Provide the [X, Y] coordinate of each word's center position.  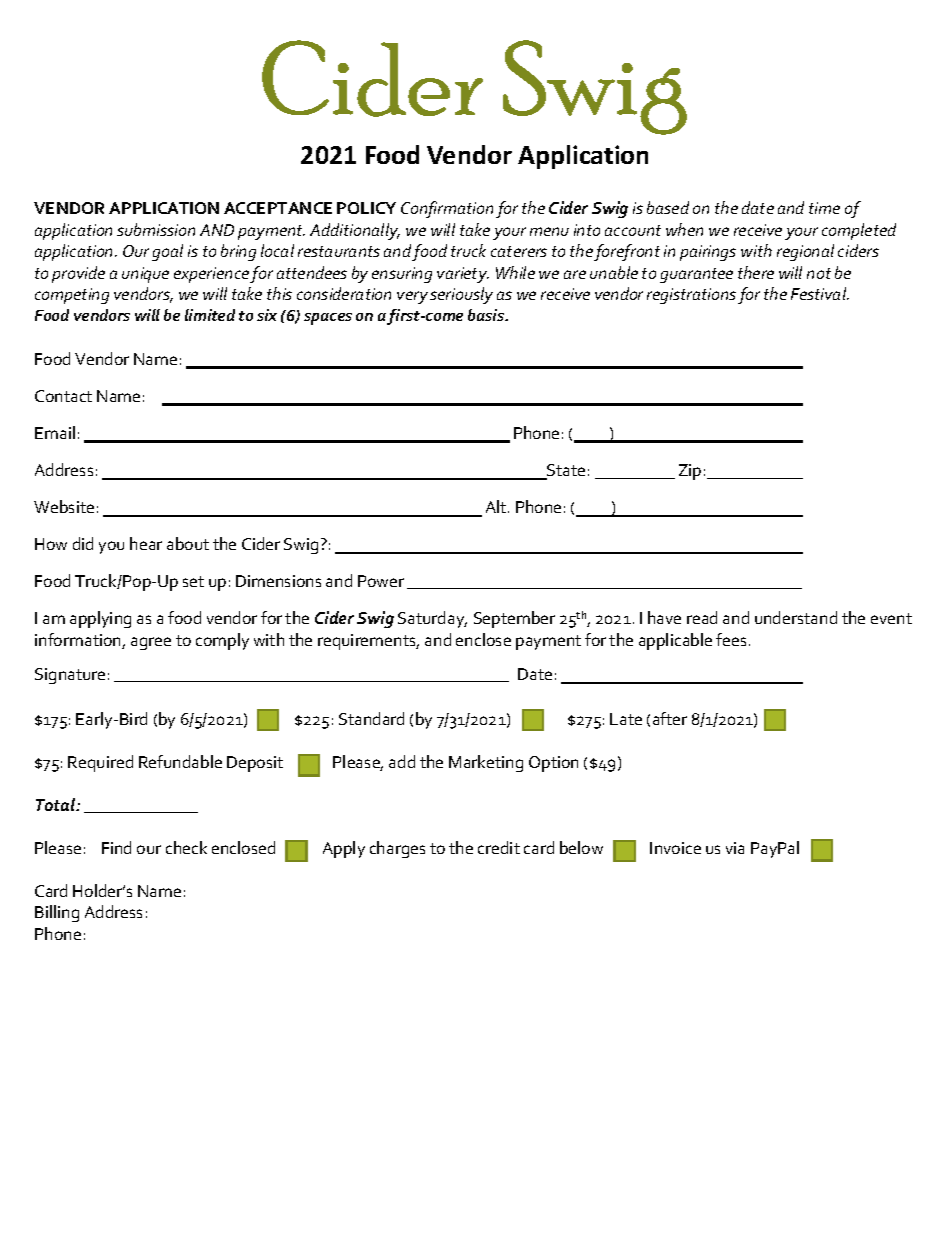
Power [381, 581]
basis [487, 315]
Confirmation [447, 209]
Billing [57, 913]
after [670, 718]
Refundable [180, 761]
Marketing [486, 763]
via [735, 848]
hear [146, 543]
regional [805, 252]
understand [796, 617]
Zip [690, 472]
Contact [63, 396]
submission [156, 229]
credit [499, 847]
